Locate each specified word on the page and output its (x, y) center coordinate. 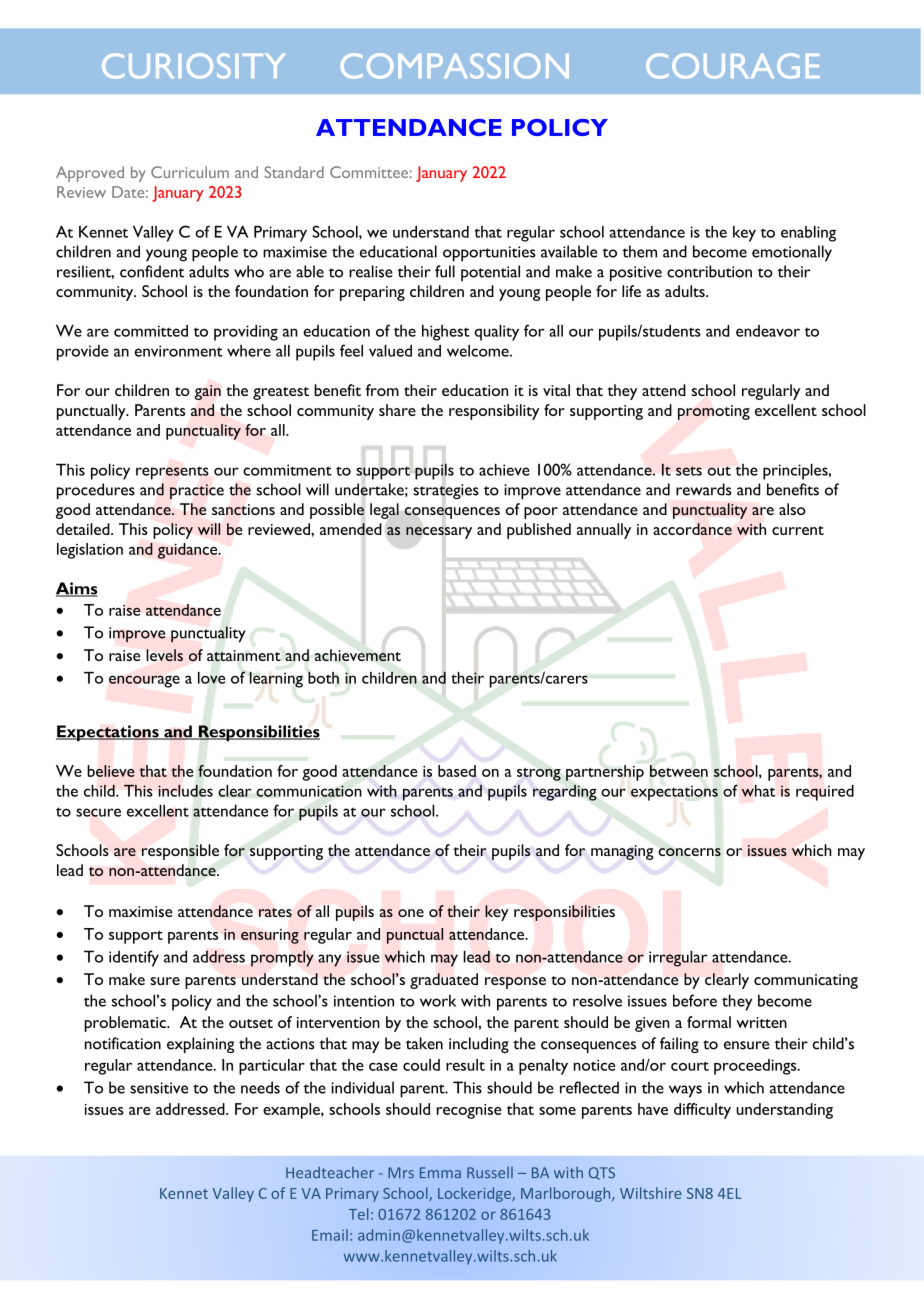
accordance (692, 529)
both (323, 677)
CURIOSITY (193, 66)
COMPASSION (455, 66)
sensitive (159, 1088)
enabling (808, 234)
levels (164, 655)
